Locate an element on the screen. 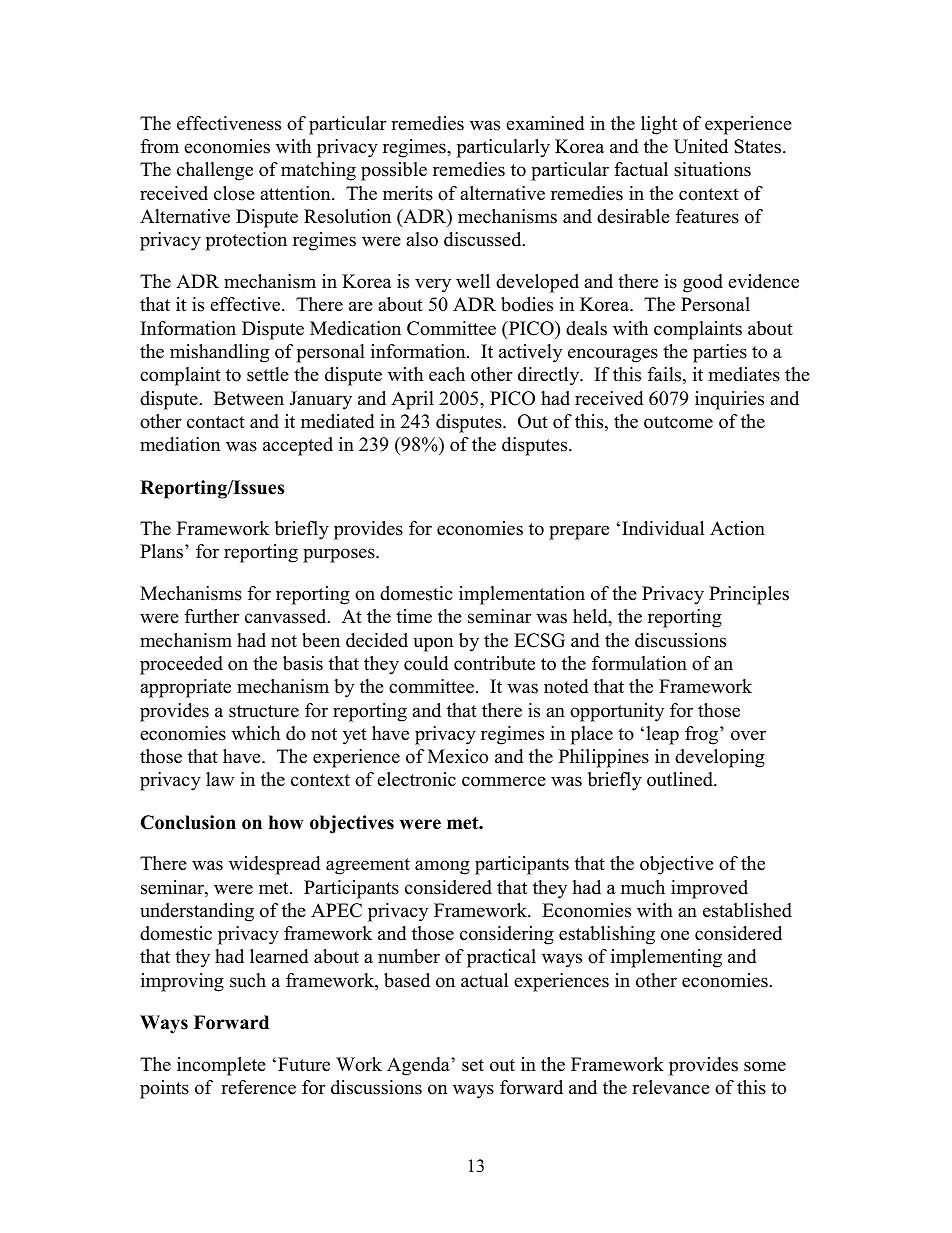 The width and height of the screenshot is (952, 1233). law is located at coordinates (220, 779).
